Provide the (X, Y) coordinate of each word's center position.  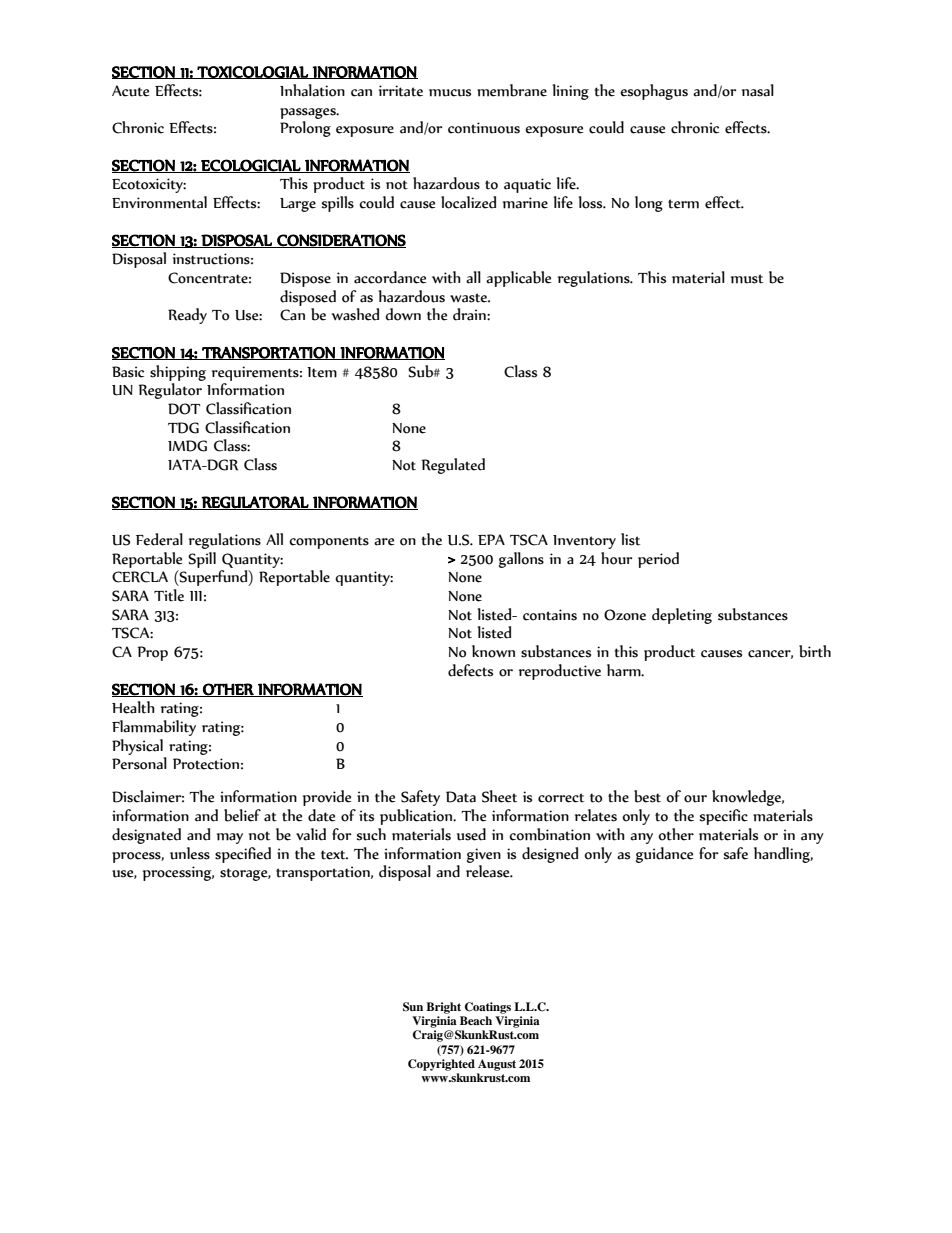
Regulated (453, 466)
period (658, 560)
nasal (758, 90)
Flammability (154, 728)
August (497, 1065)
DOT (184, 409)
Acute (130, 91)
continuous (484, 128)
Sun (413, 1007)
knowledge (748, 798)
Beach (476, 1020)
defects (470, 670)
